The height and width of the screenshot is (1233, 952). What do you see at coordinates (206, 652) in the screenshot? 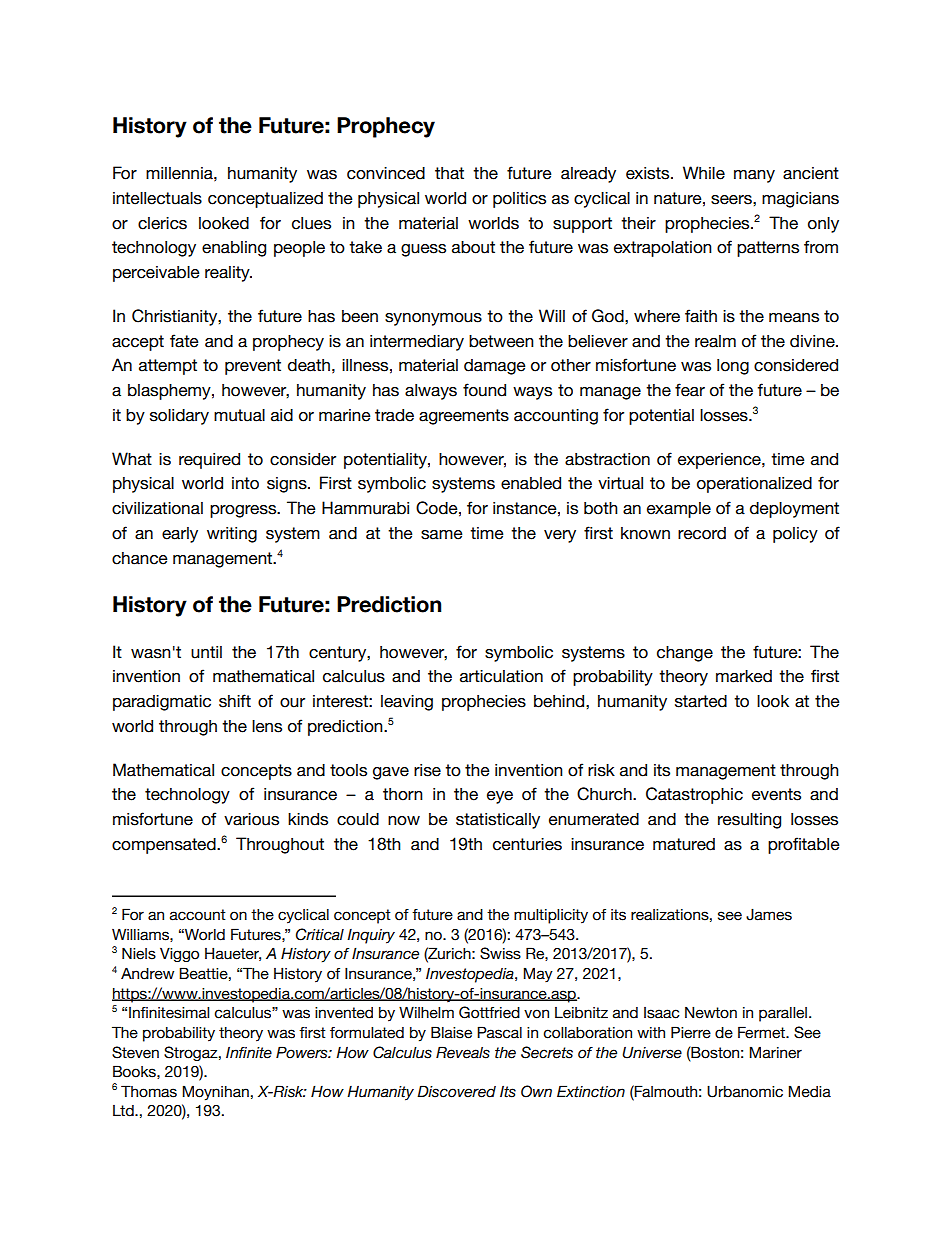
I see `until` at bounding box center [206, 652].
